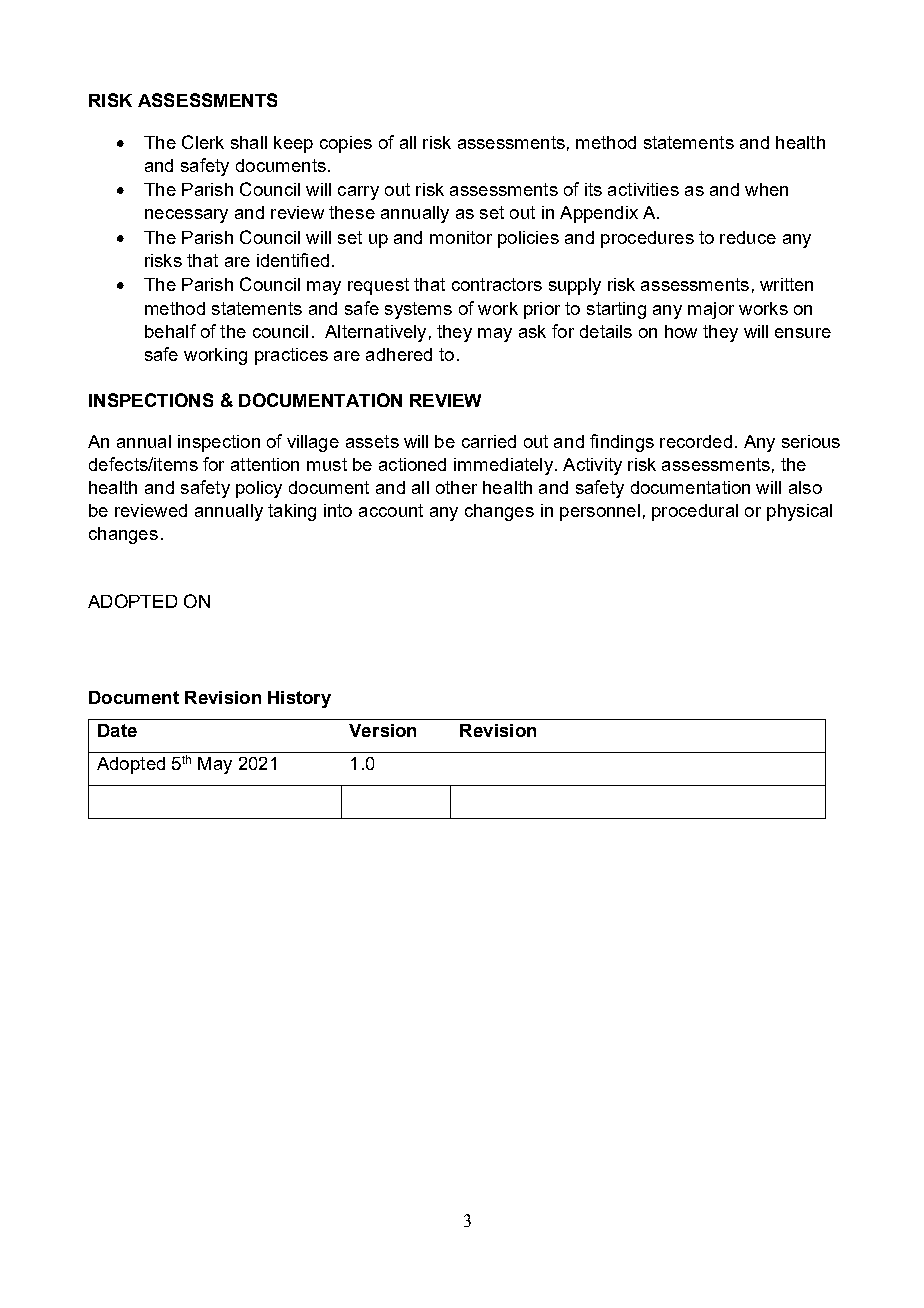  Describe the element at coordinates (292, 512) in the page. I see `taking` at that location.
